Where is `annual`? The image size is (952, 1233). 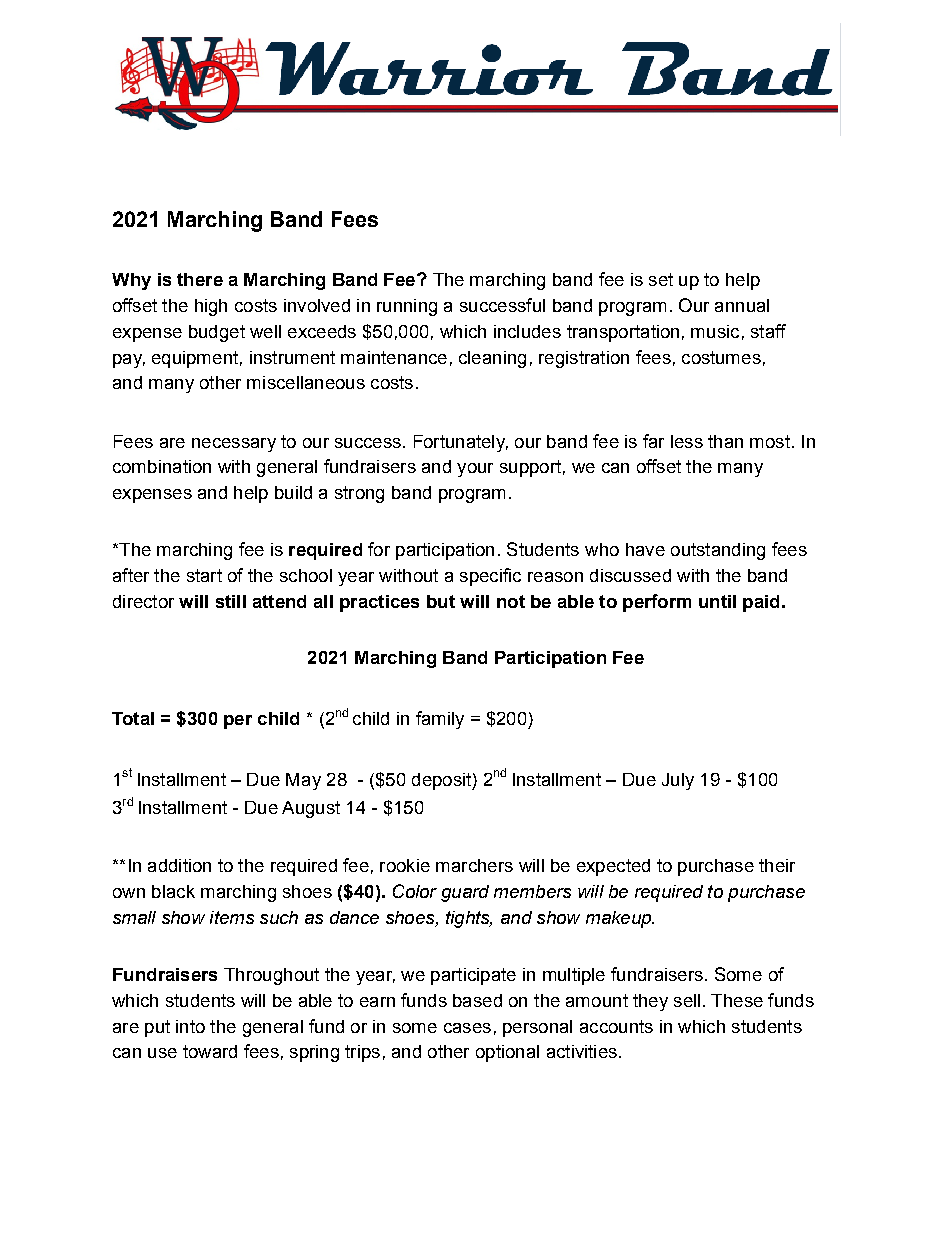 annual is located at coordinates (742, 305).
